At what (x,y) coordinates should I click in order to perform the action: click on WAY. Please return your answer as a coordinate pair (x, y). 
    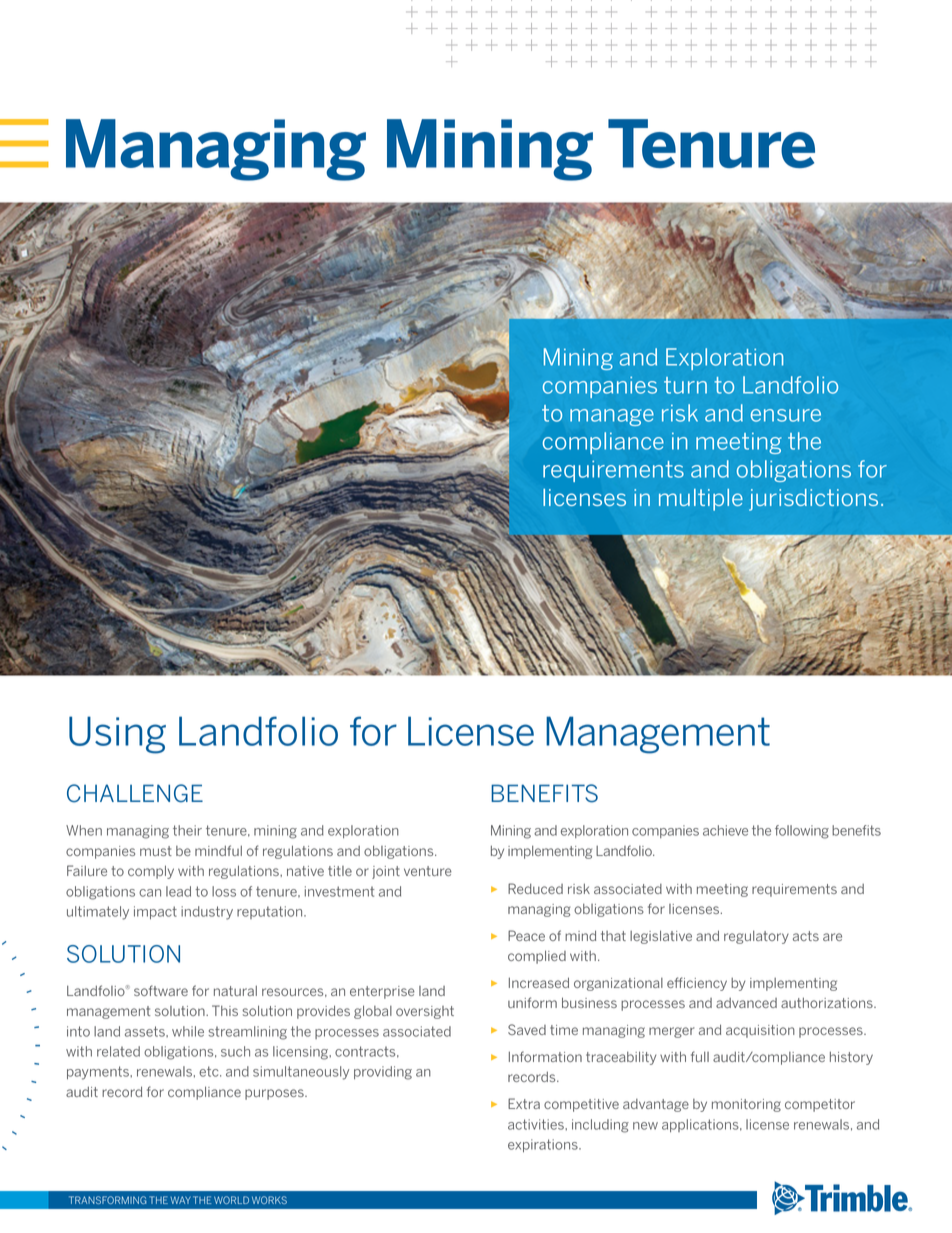
    Looking at the image, I should click on (180, 1200).
